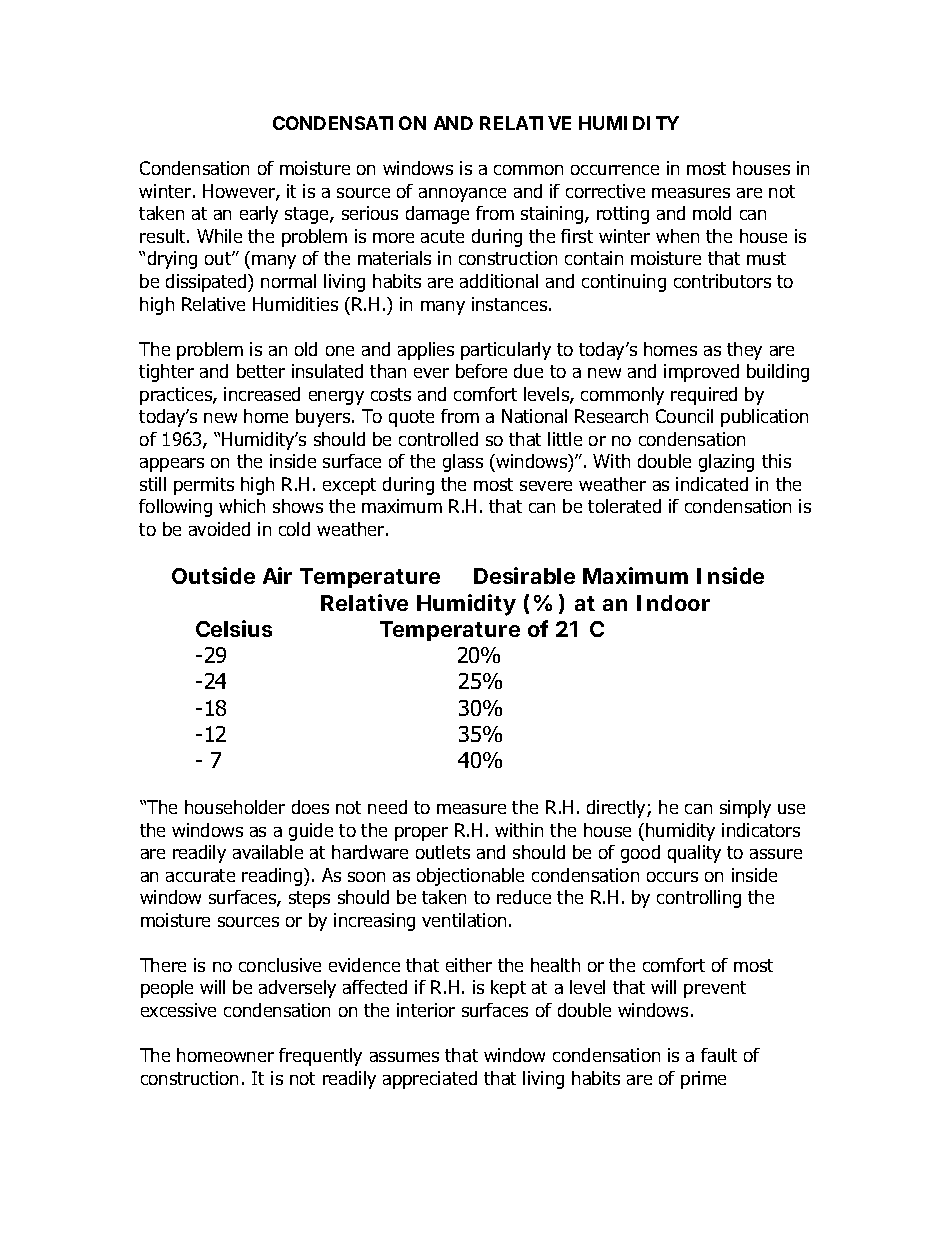  I want to click on Desirable, so click(524, 575).
